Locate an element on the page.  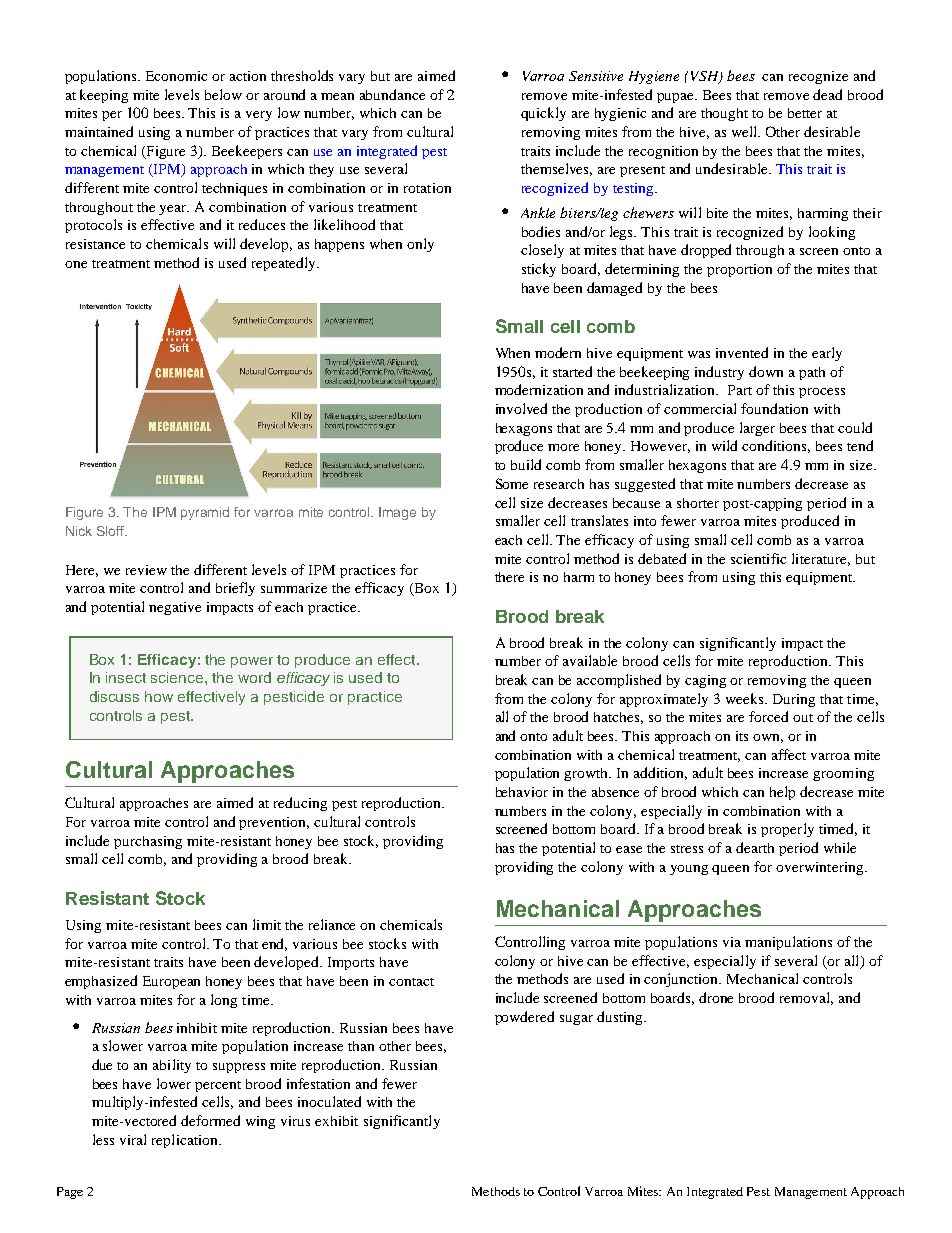
Economic is located at coordinates (176, 76).
